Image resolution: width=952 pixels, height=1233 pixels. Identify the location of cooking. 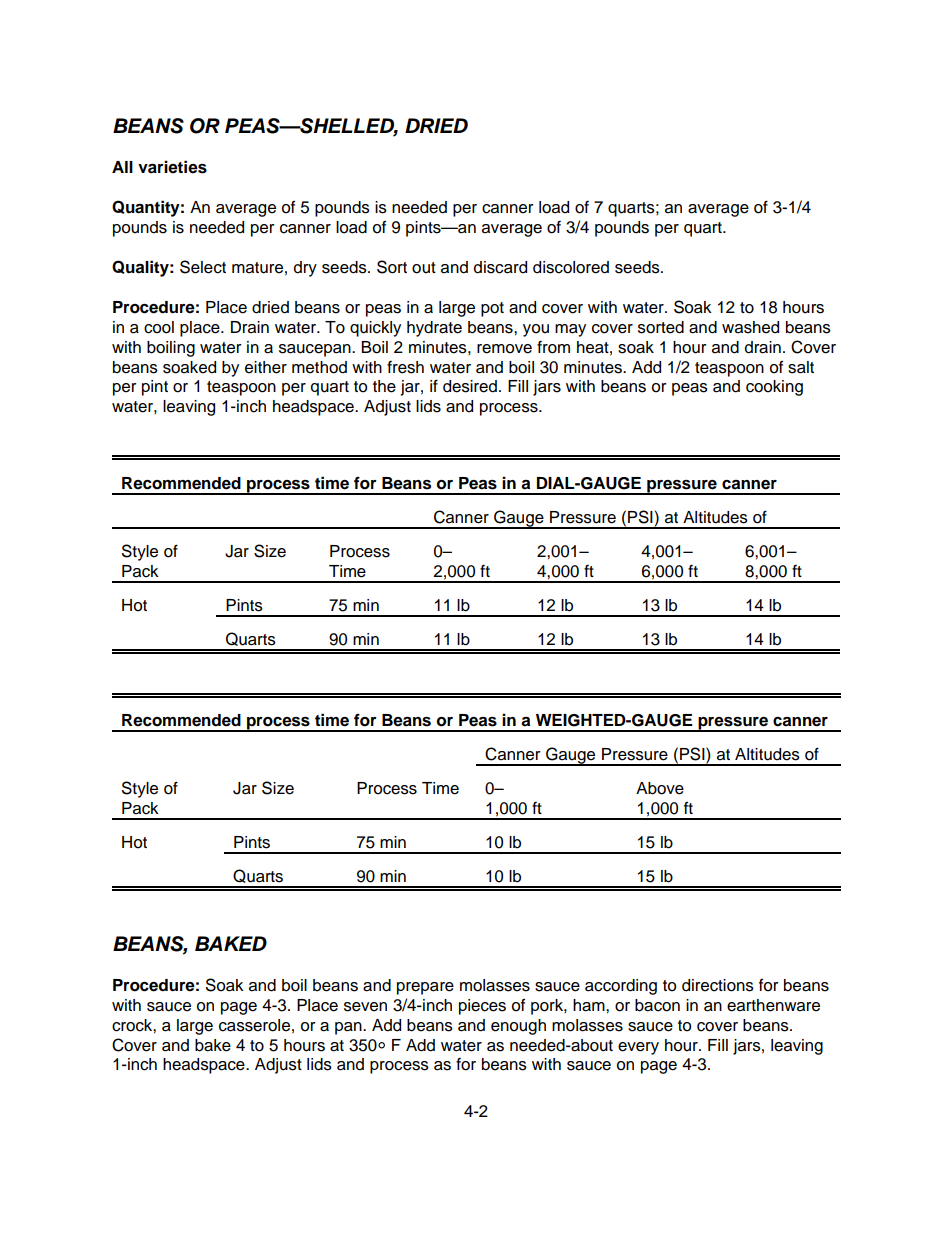
(774, 388).
